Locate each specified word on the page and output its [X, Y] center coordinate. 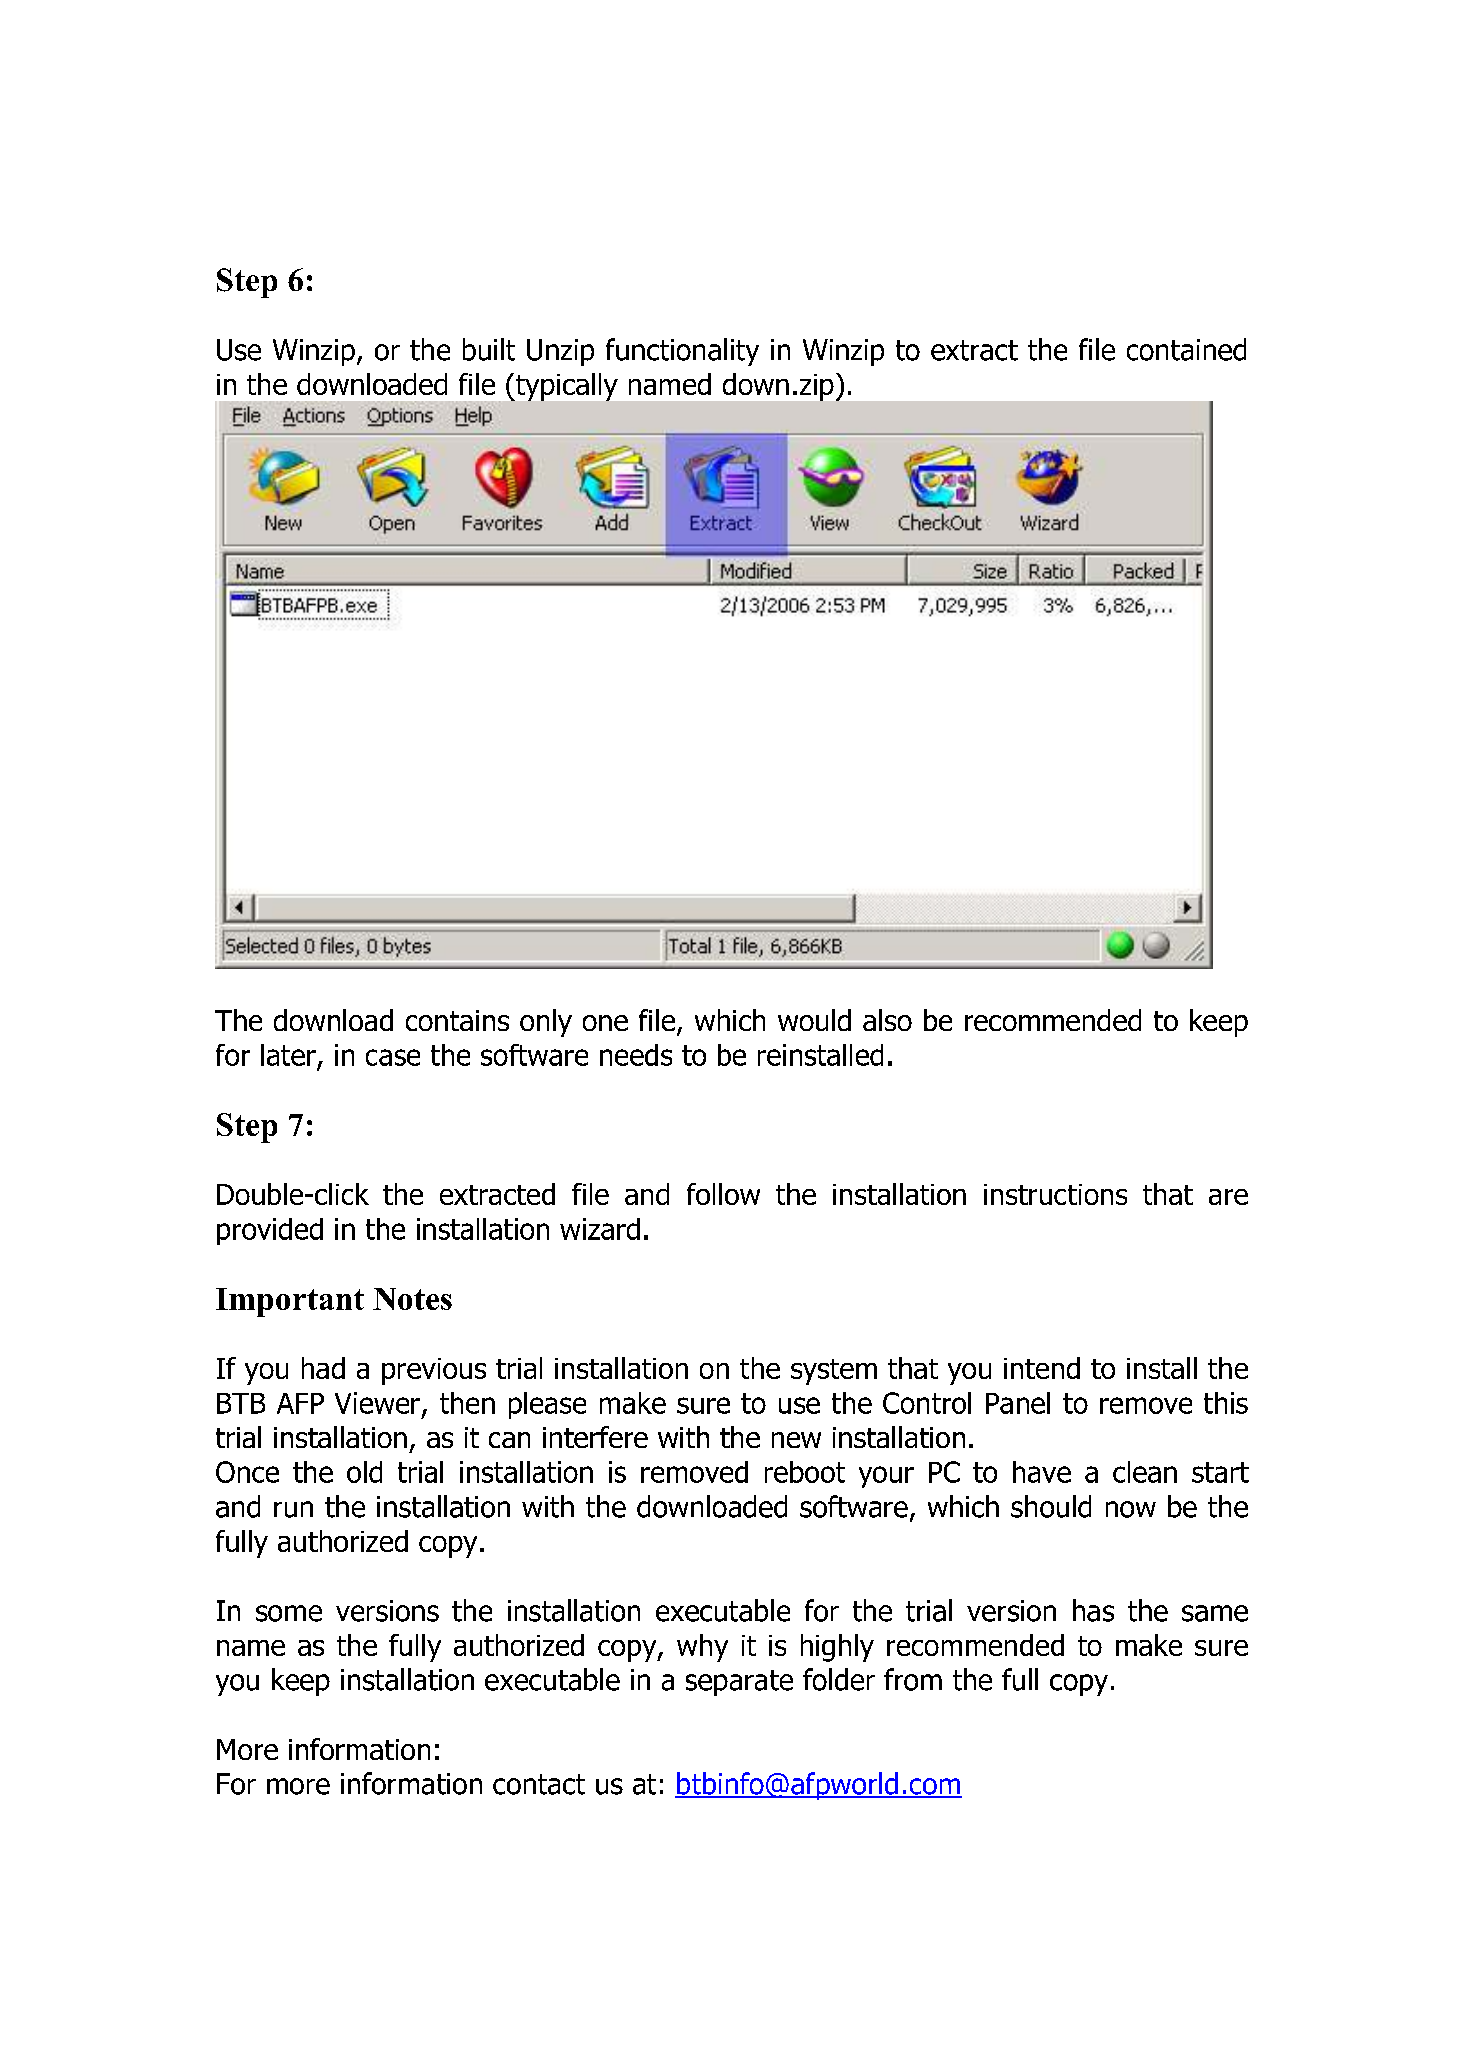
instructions [1055, 1194]
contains [457, 1020]
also [887, 1020]
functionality [682, 352]
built [489, 349]
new [796, 1440]
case [393, 1057]
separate [739, 1683]
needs [636, 1055]
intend [1042, 1368]
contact [539, 1784]
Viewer [377, 1403]
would [814, 1020]
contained [1186, 349]
